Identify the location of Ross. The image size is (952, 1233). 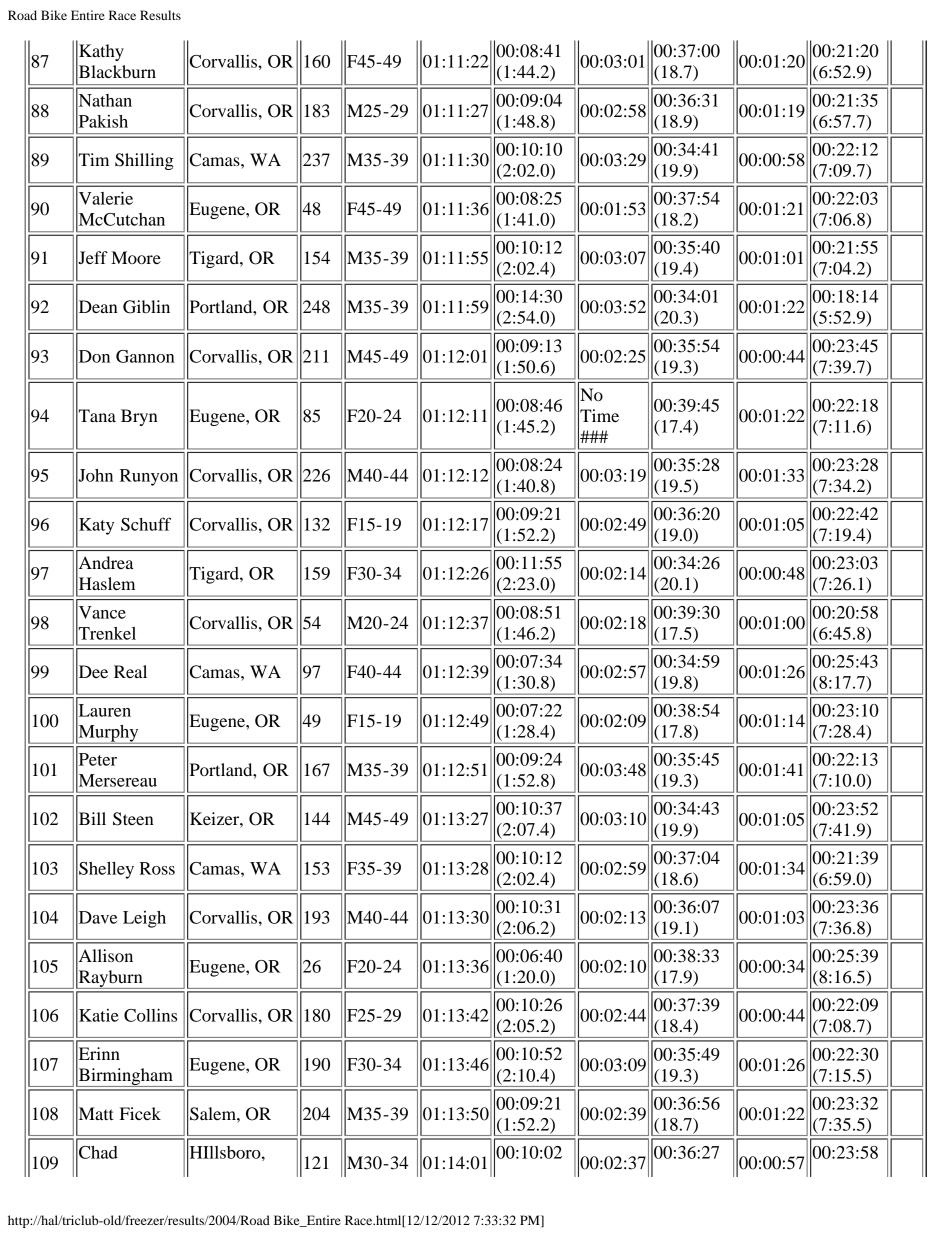
(157, 868).
